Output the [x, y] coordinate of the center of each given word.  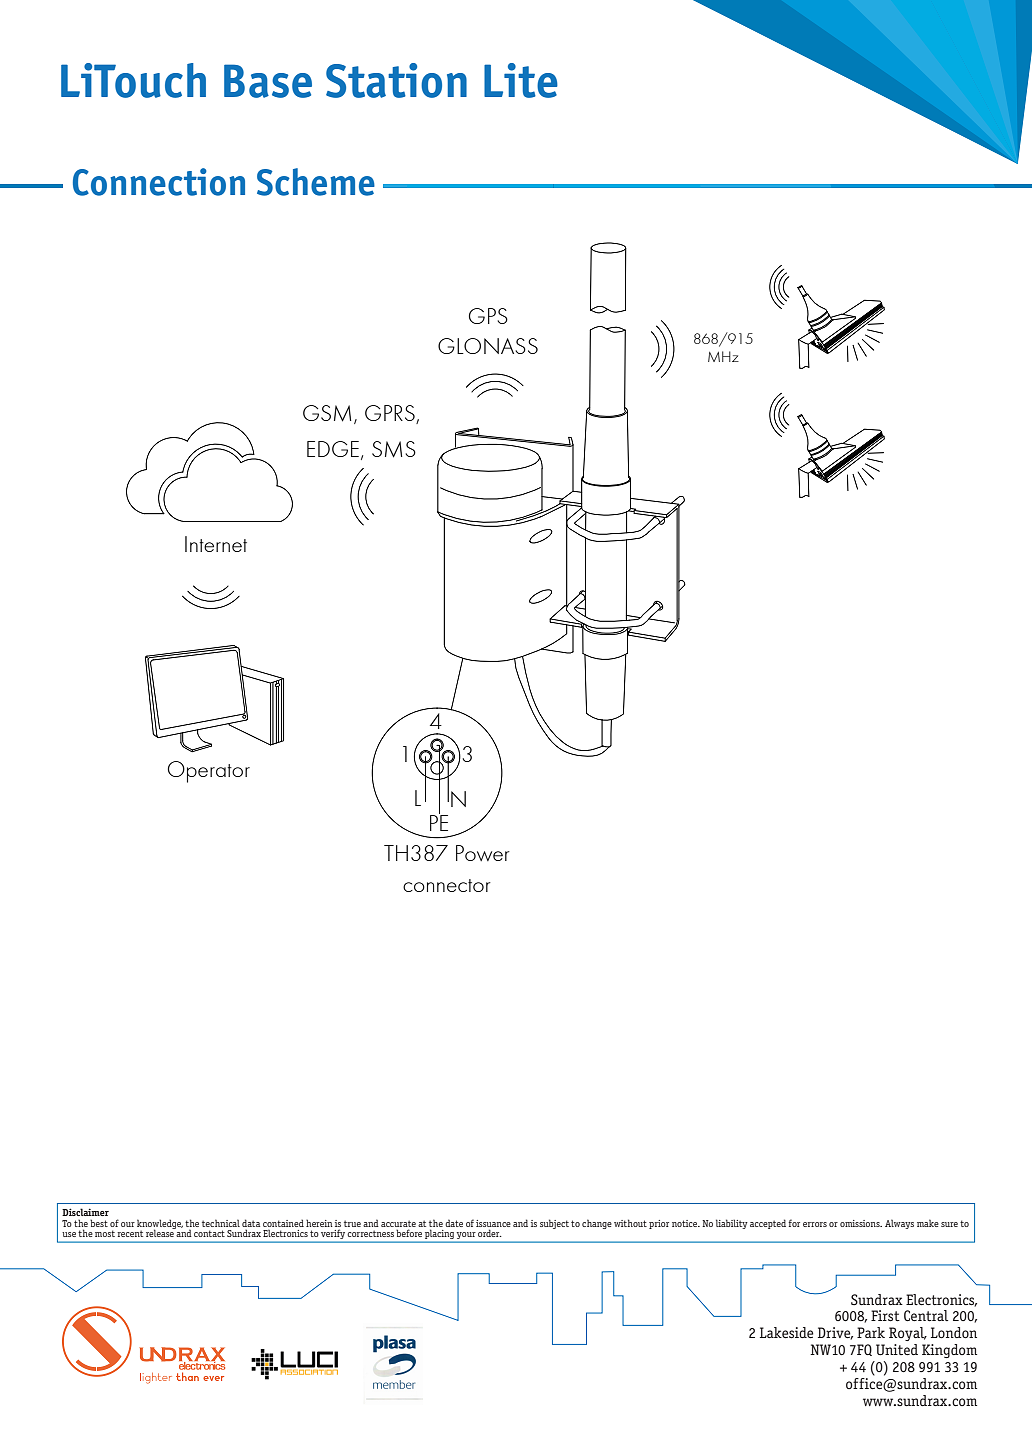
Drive [835, 1333]
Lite [521, 80]
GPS [488, 316]
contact [209, 1233]
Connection [159, 182]
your [466, 1235]
